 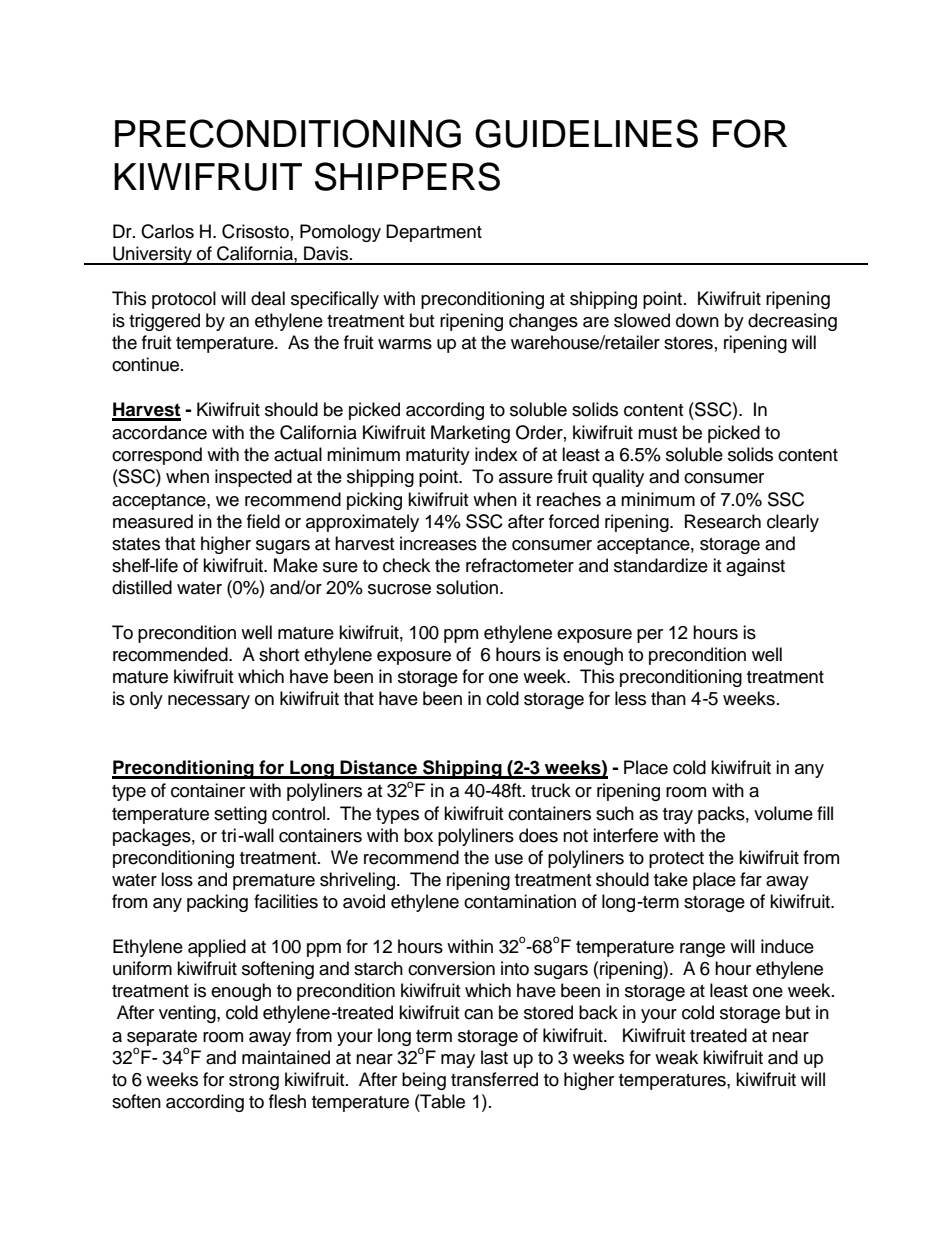 I want to click on stores, so click(x=688, y=343).
